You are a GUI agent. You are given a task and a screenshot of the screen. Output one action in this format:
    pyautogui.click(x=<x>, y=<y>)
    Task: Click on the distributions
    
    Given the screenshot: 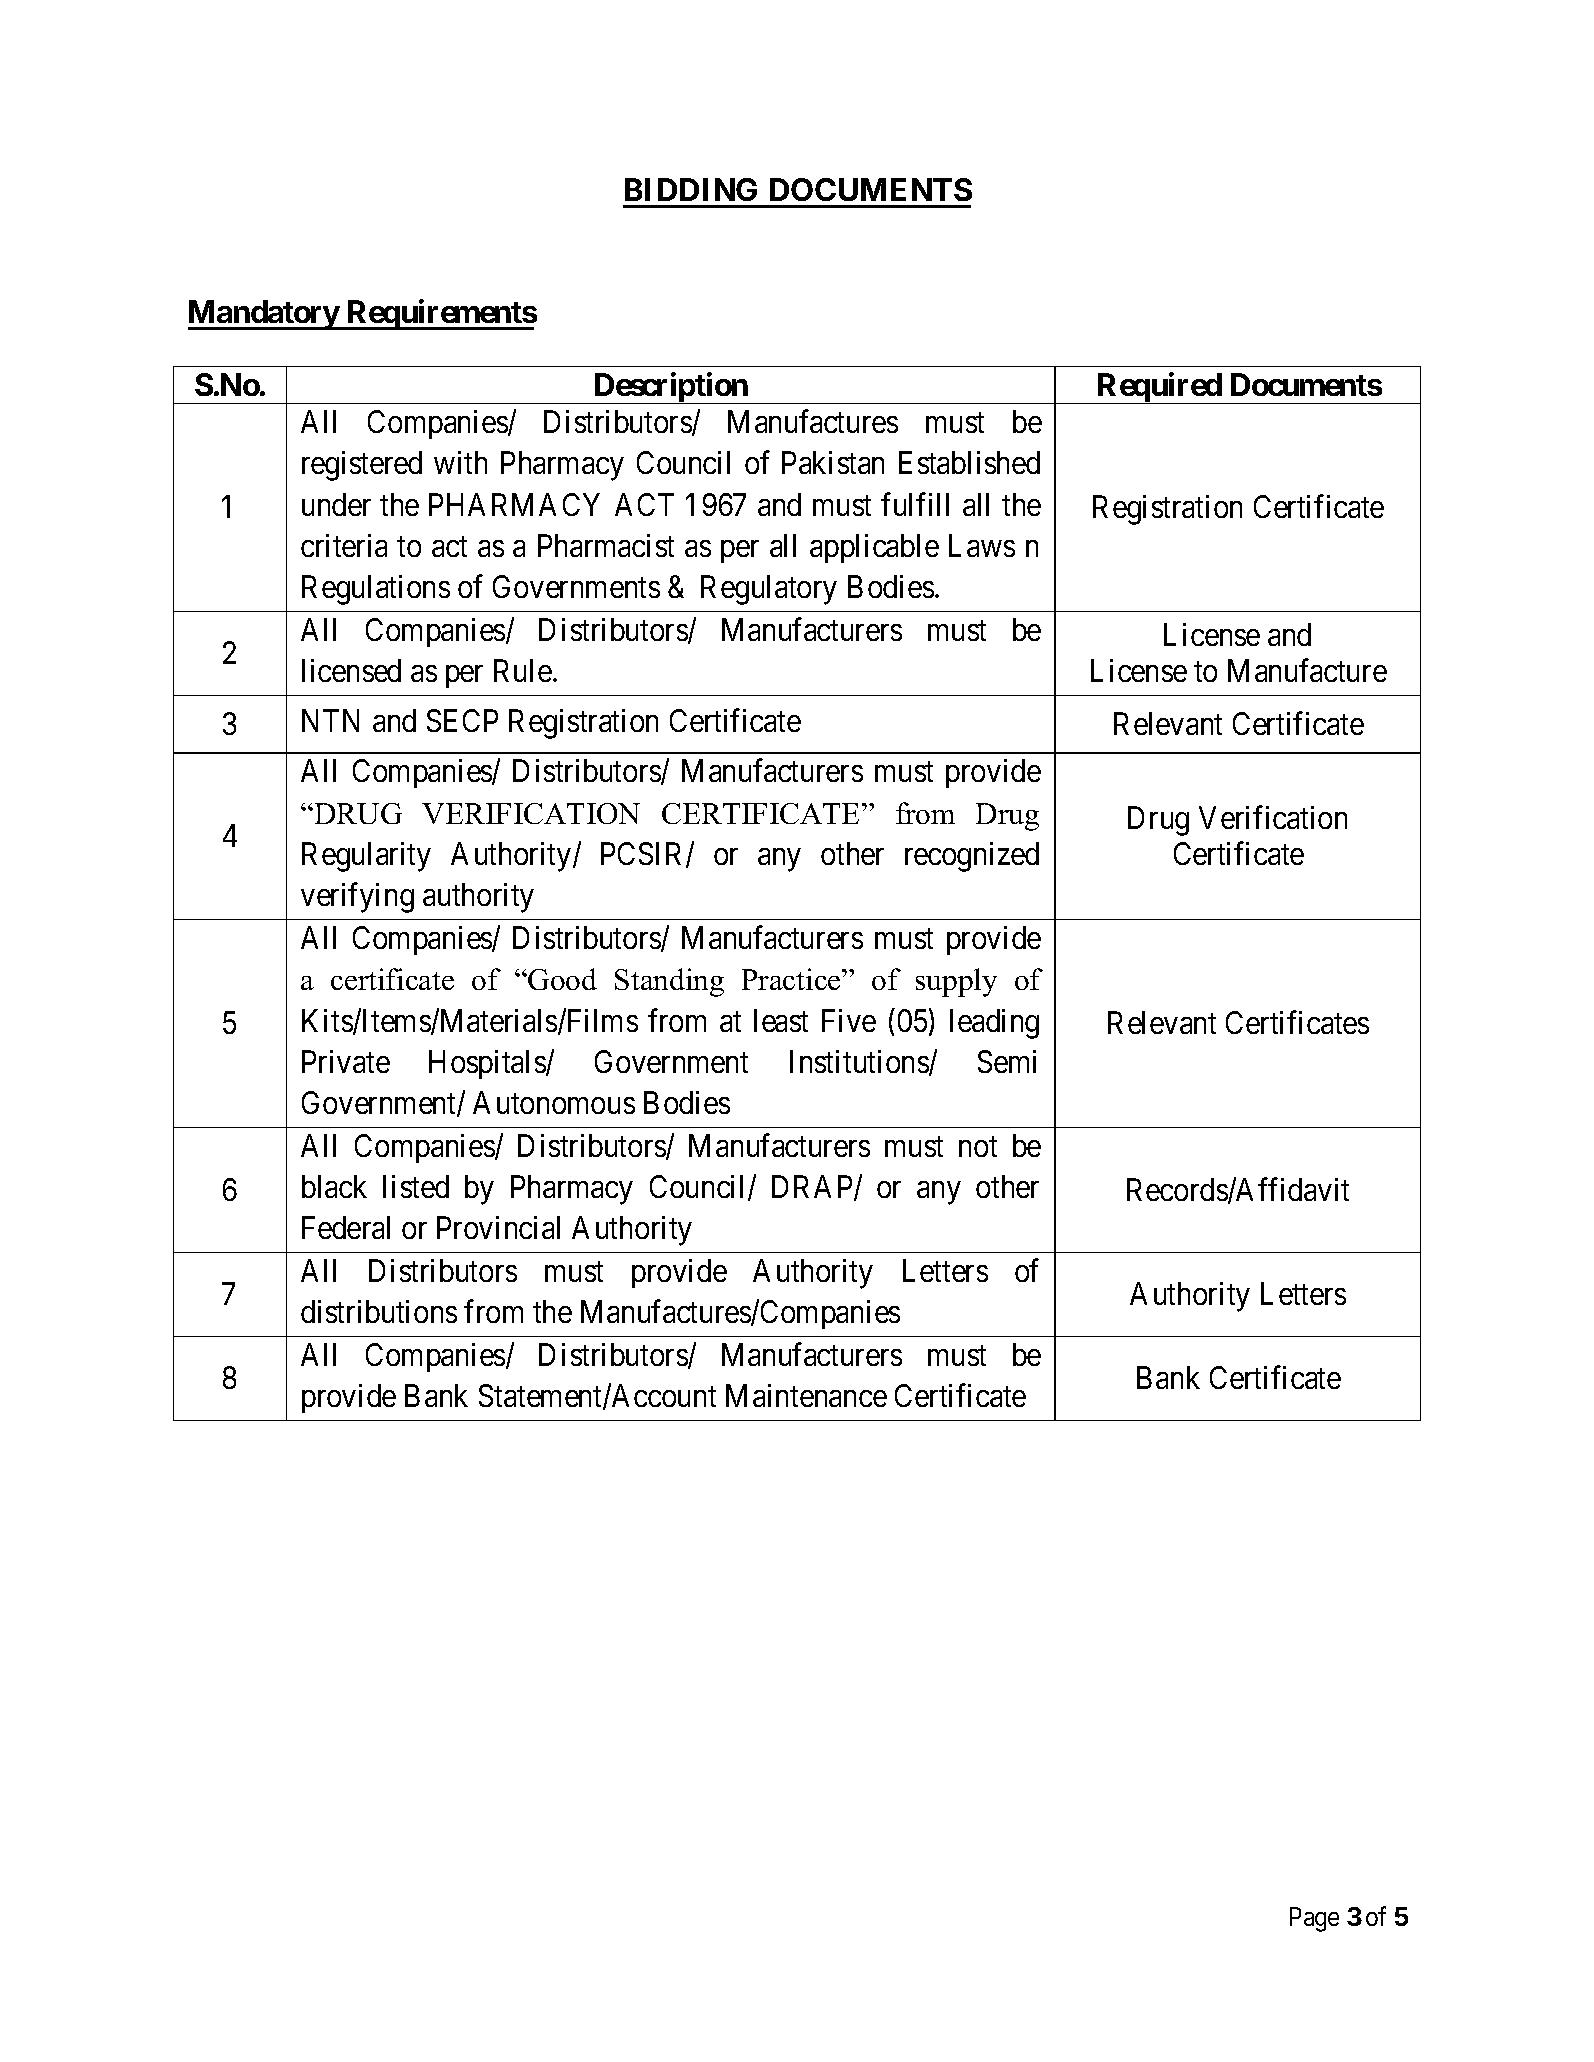 What is the action you would take?
    pyautogui.click(x=379, y=1311)
